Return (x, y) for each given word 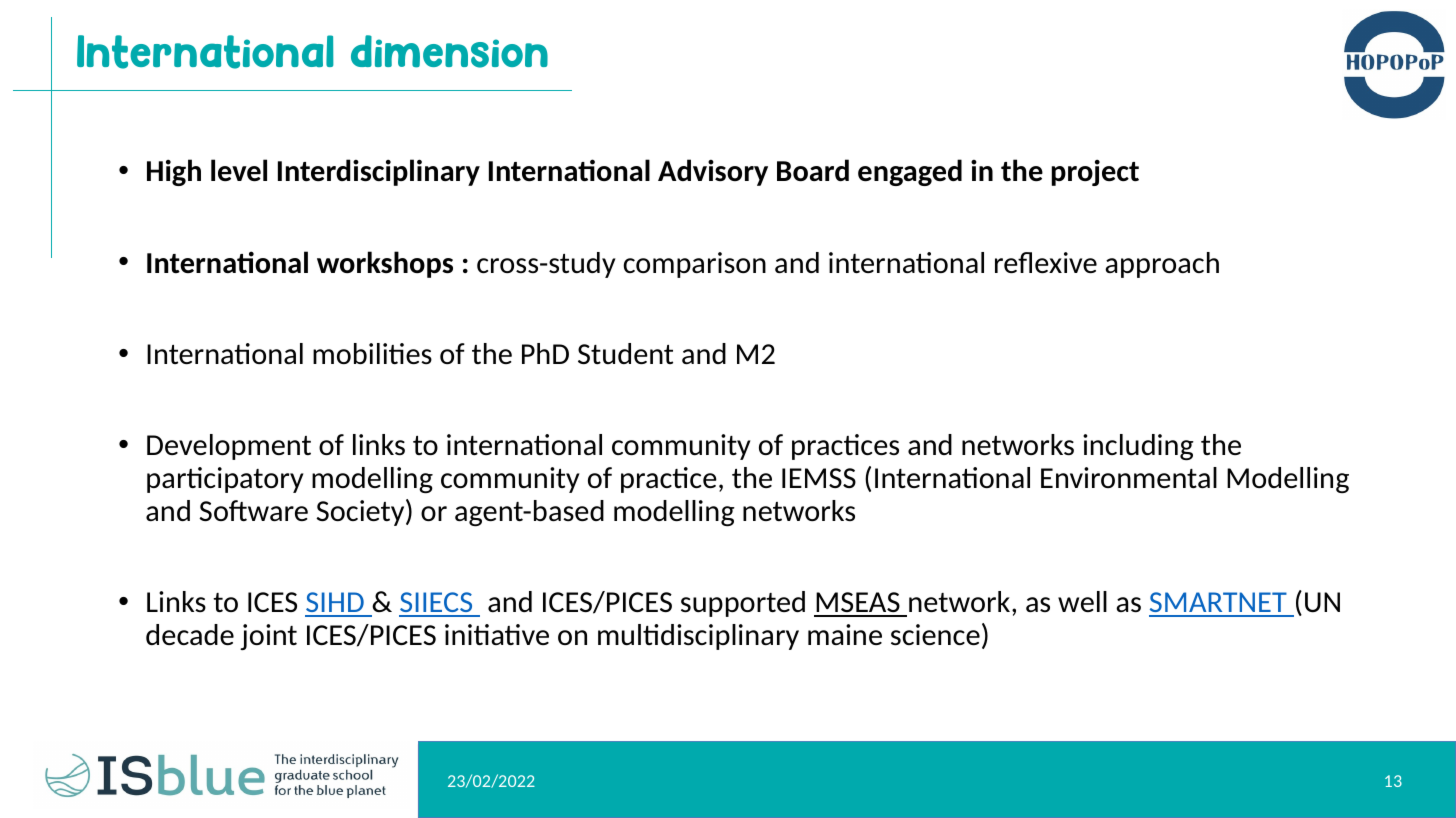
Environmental (1129, 477)
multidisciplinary (698, 637)
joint (268, 637)
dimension (449, 51)
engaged (910, 172)
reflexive (1046, 262)
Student (625, 353)
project (1095, 173)
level (239, 170)
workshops (385, 264)
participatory (225, 480)
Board (813, 170)
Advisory (713, 172)
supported (743, 604)
